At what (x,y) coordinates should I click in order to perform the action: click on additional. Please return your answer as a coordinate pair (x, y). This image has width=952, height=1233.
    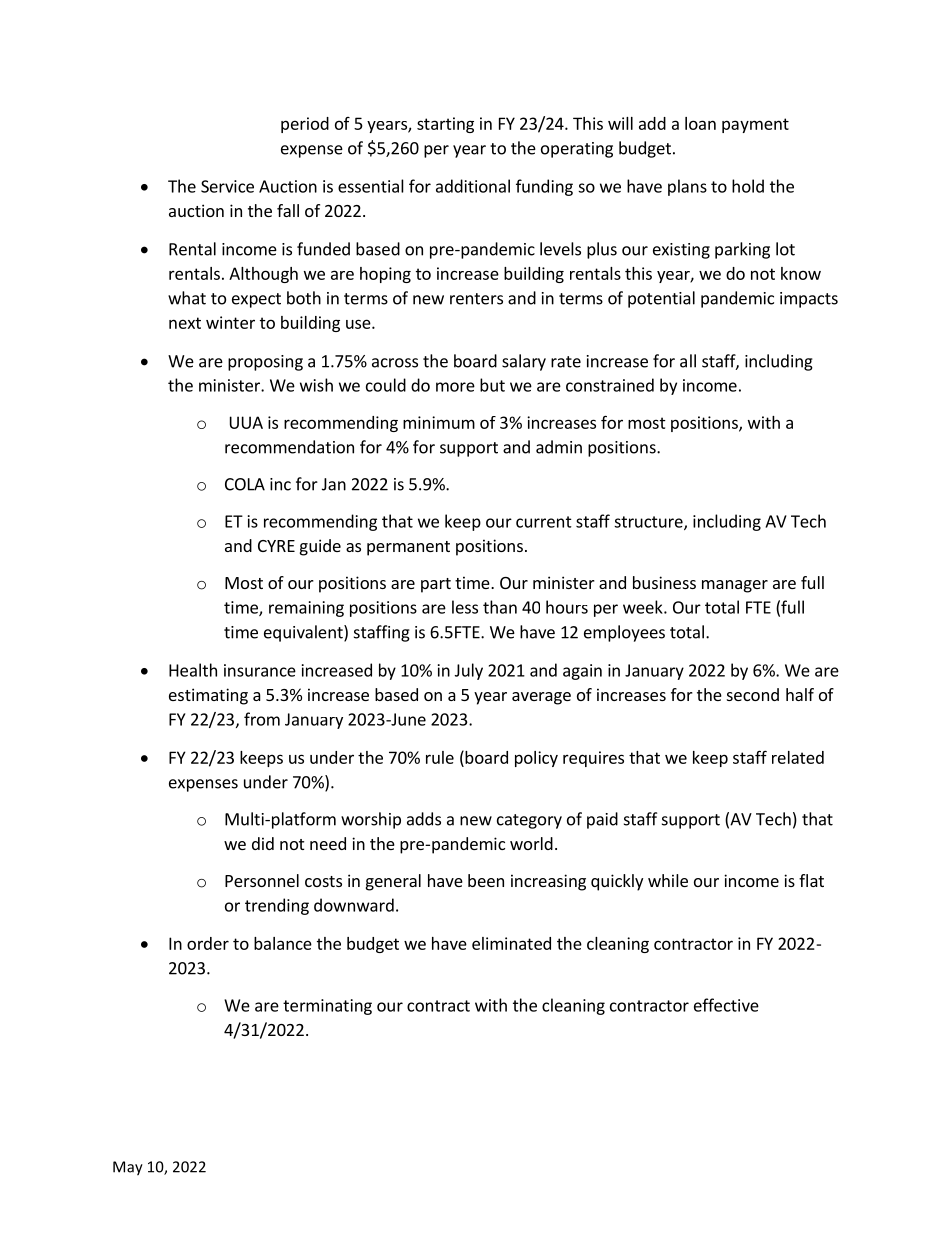
    Looking at the image, I should click on (473, 186).
